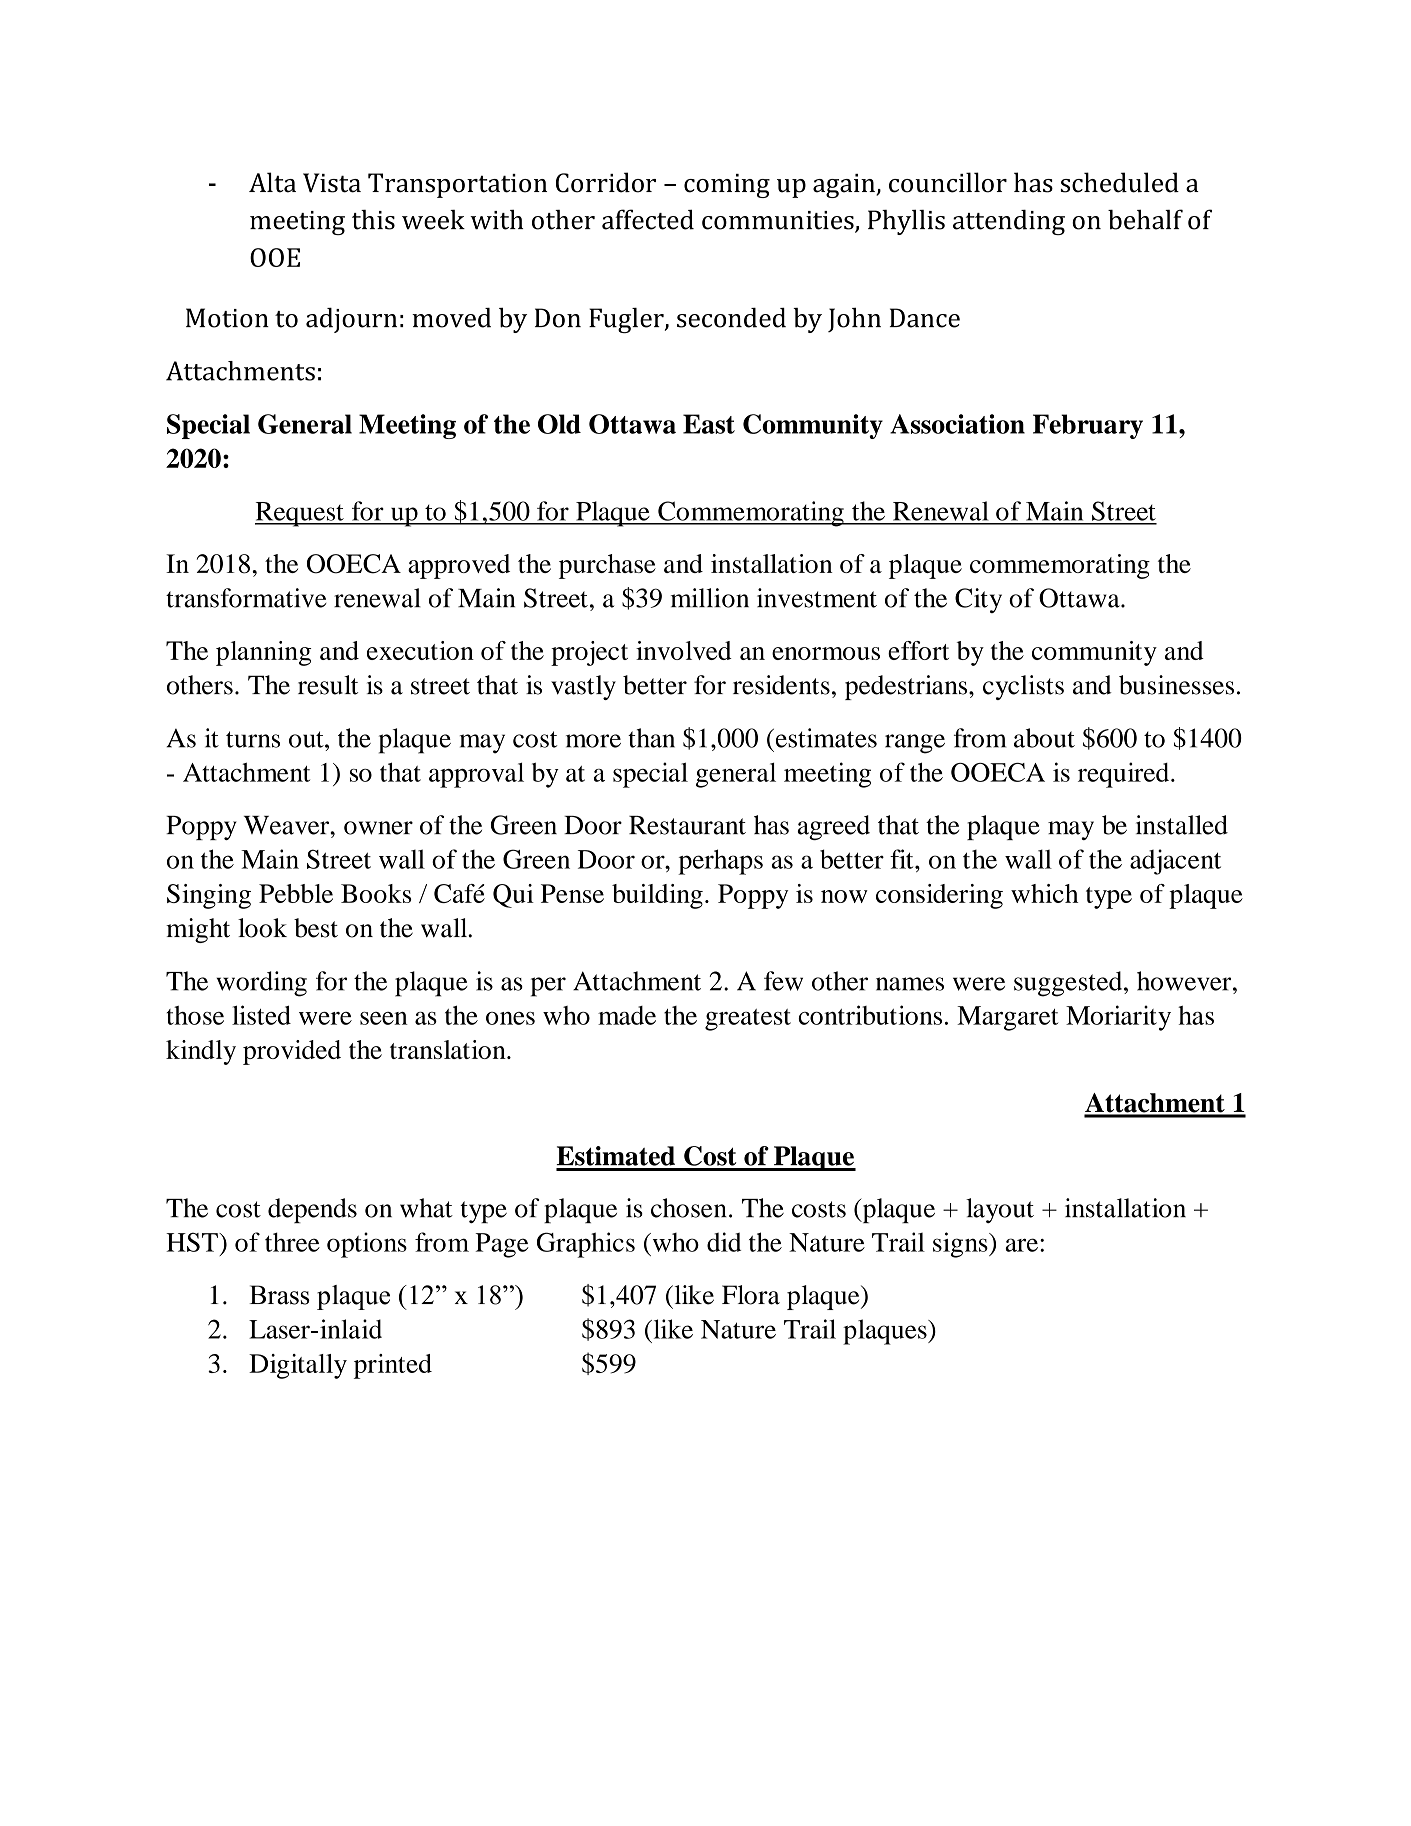 The height and width of the screenshot is (1826, 1411). I want to click on signs, so click(961, 1245).
